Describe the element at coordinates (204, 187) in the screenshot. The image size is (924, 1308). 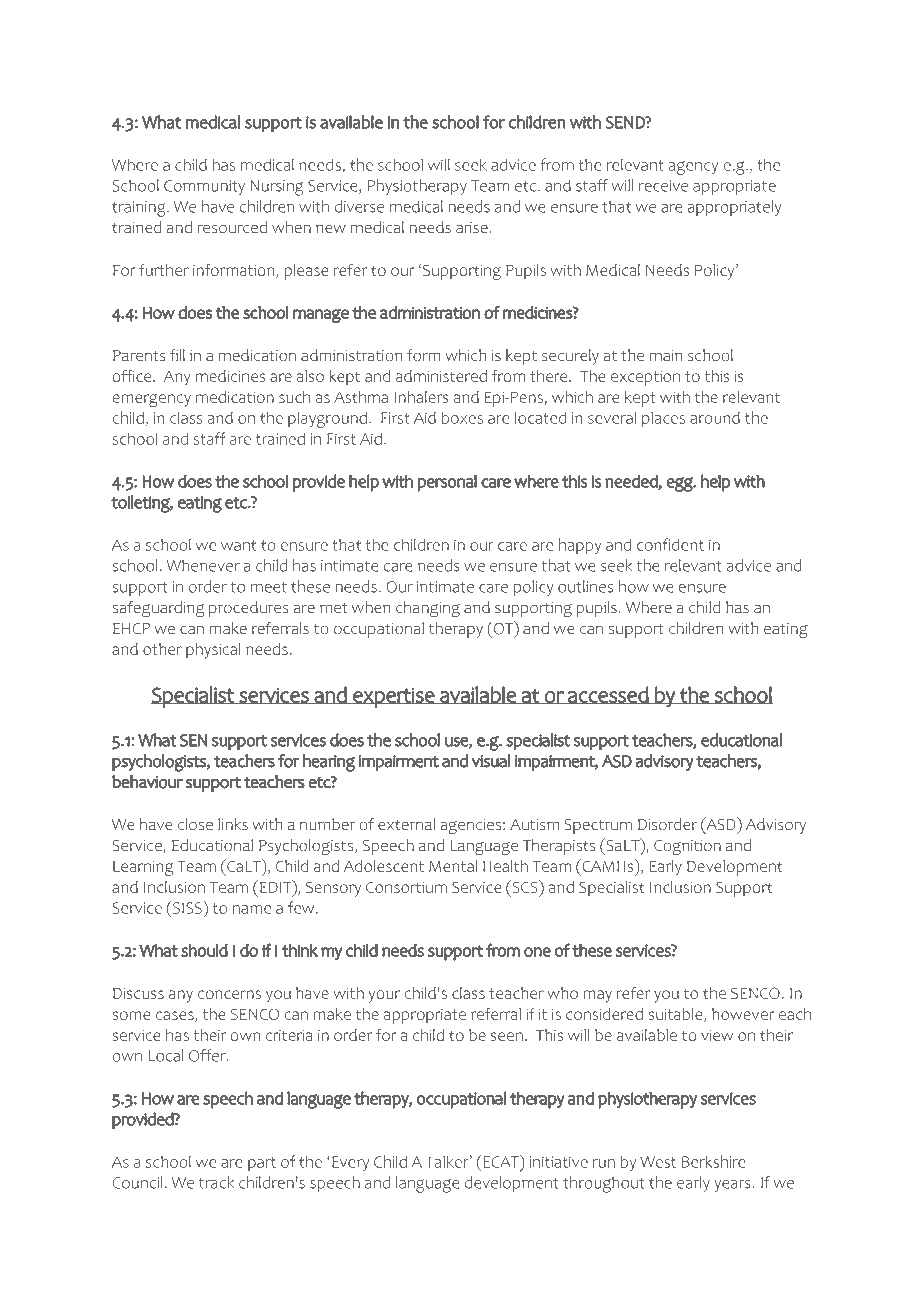
I see `Community` at that location.
